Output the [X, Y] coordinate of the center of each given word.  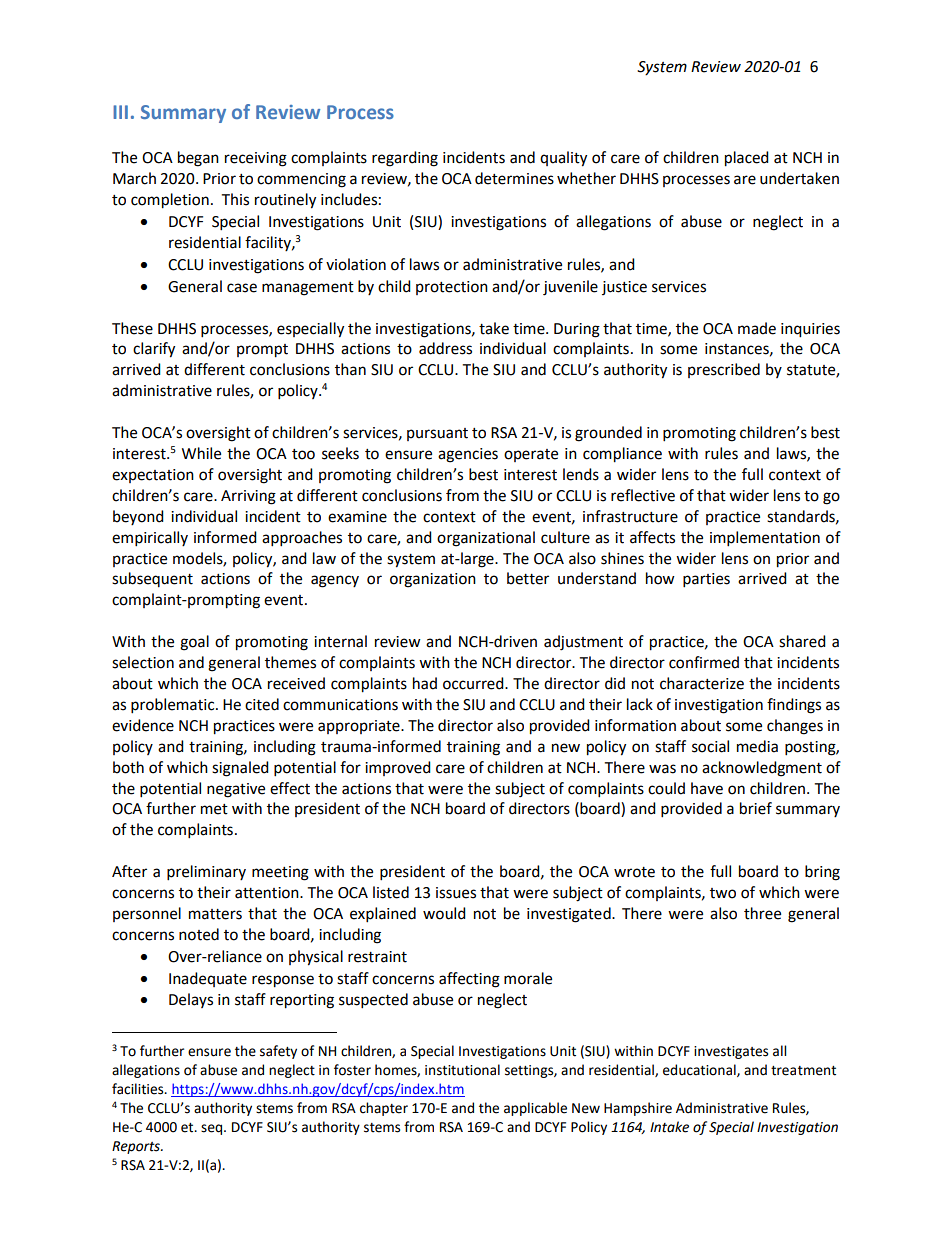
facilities [139, 1089]
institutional [462, 1070]
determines [514, 178]
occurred [474, 683]
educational [700, 1070]
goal [194, 643]
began [198, 159]
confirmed [704, 662]
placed [747, 159]
